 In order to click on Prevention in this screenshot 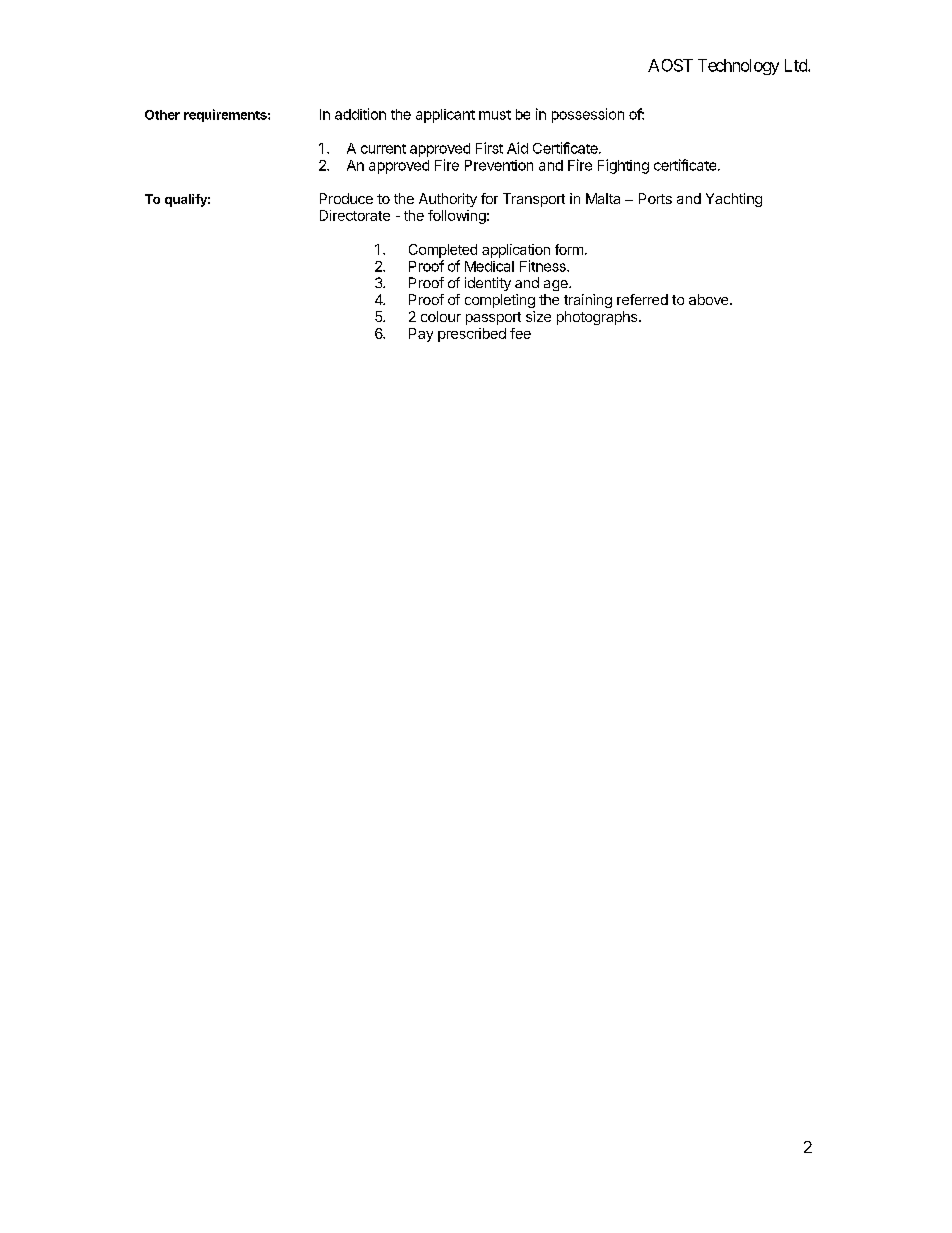, I will do `click(499, 165)`.
